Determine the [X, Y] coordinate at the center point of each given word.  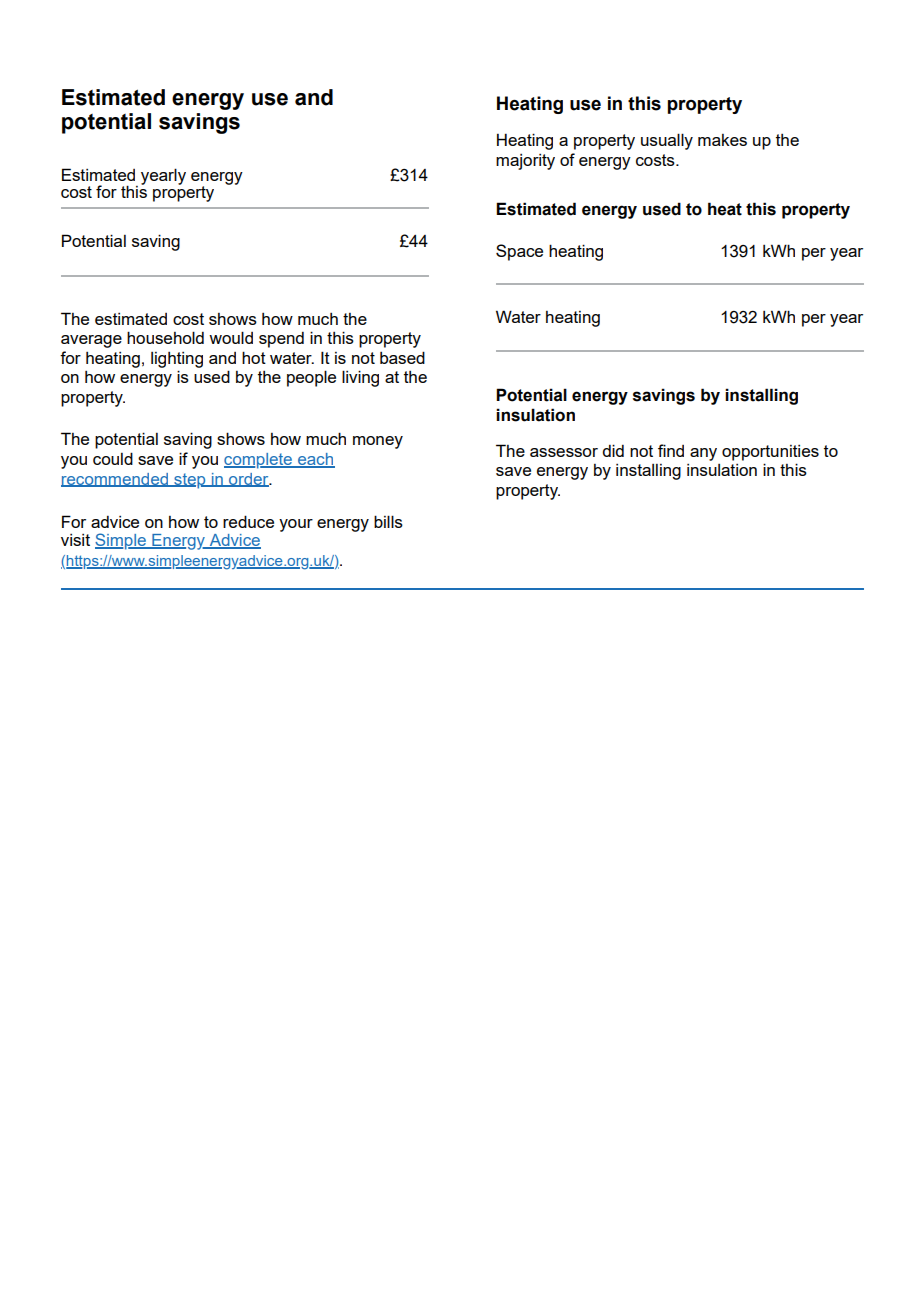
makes [722, 140]
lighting [177, 360]
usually [667, 141]
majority [525, 162]
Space [519, 252]
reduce [248, 521]
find [671, 450]
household [165, 337]
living [360, 378]
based [402, 357]
